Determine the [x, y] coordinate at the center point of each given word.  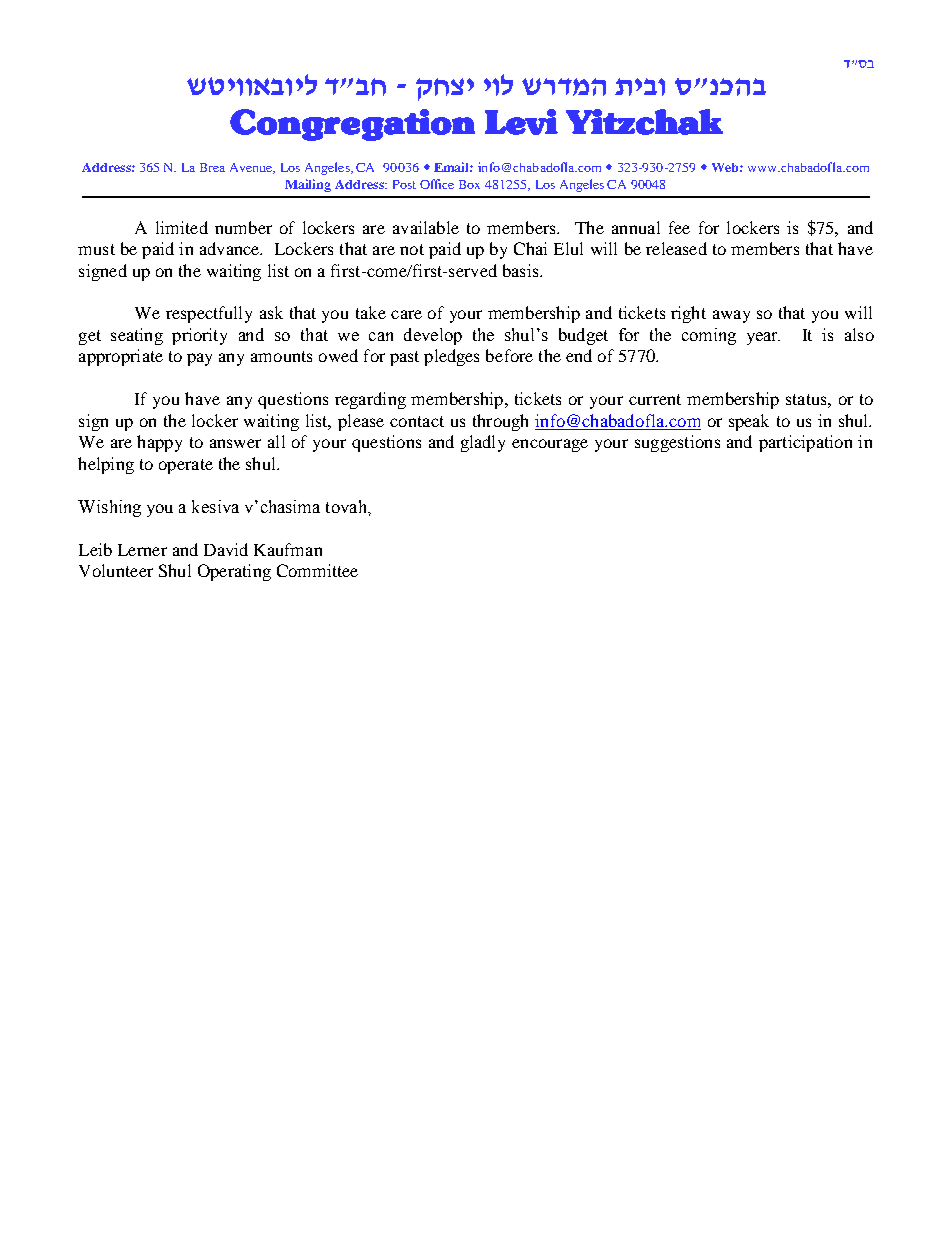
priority [199, 336]
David [226, 549]
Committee [317, 570]
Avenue [252, 168]
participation [805, 443]
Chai [530, 248]
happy [159, 443]
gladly [483, 443]
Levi [521, 122]
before [509, 355]
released [676, 248]
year [763, 338]
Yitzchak [644, 122]
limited [182, 227]
